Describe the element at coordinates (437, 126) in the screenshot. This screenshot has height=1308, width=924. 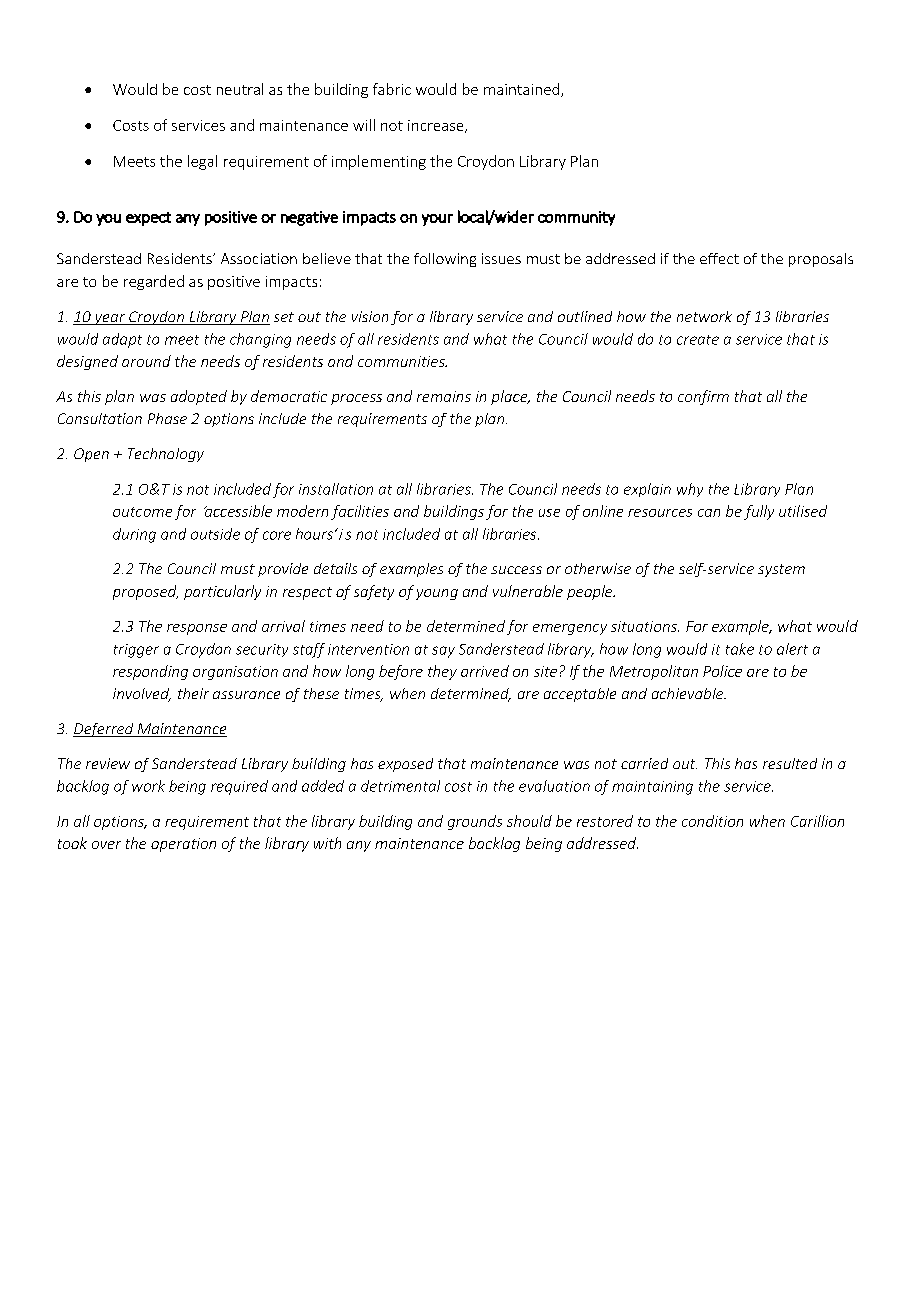
I see `increase` at that location.
